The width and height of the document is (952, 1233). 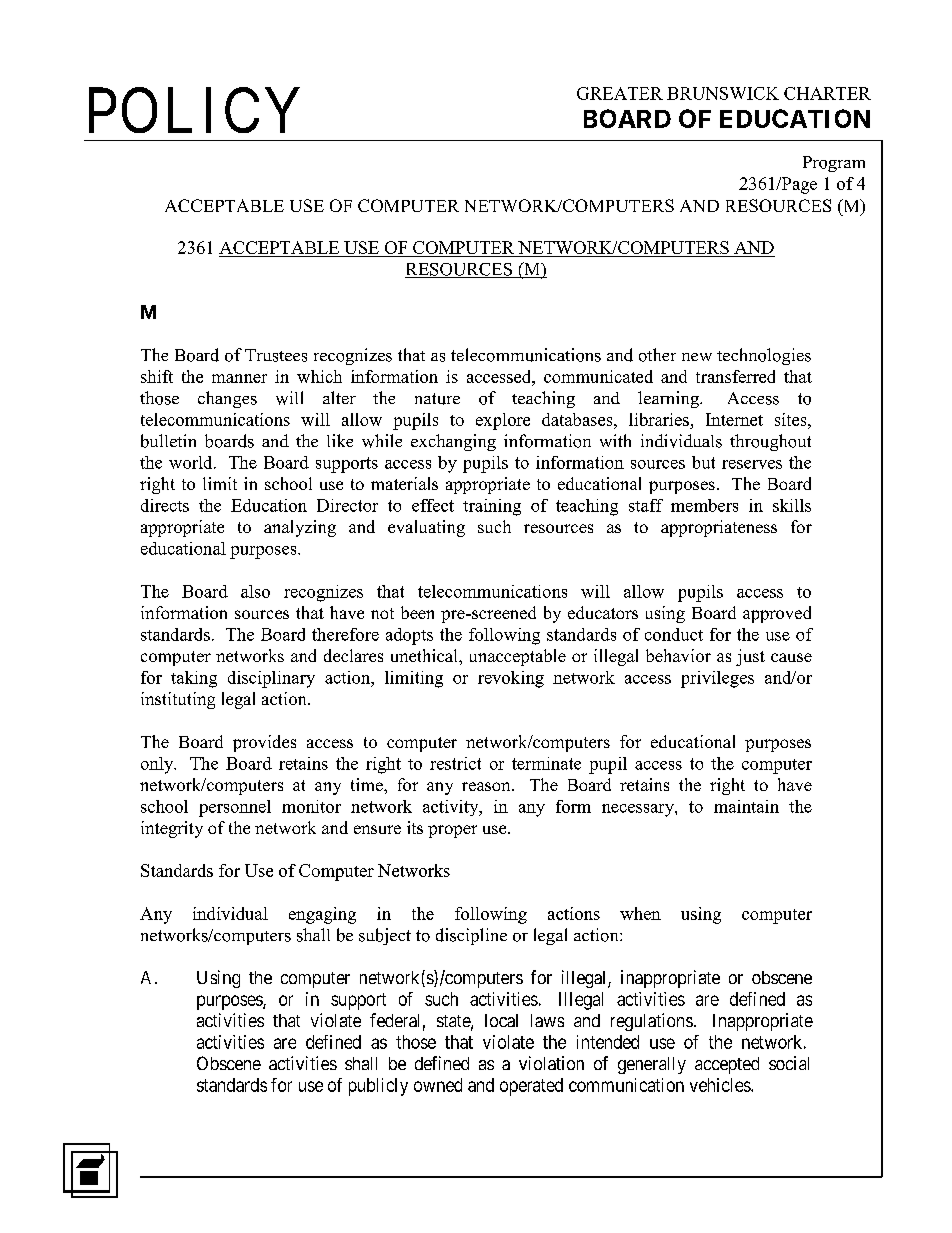 What do you see at coordinates (255, 591) in the document?
I see `also` at bounding box center [255, 591].
